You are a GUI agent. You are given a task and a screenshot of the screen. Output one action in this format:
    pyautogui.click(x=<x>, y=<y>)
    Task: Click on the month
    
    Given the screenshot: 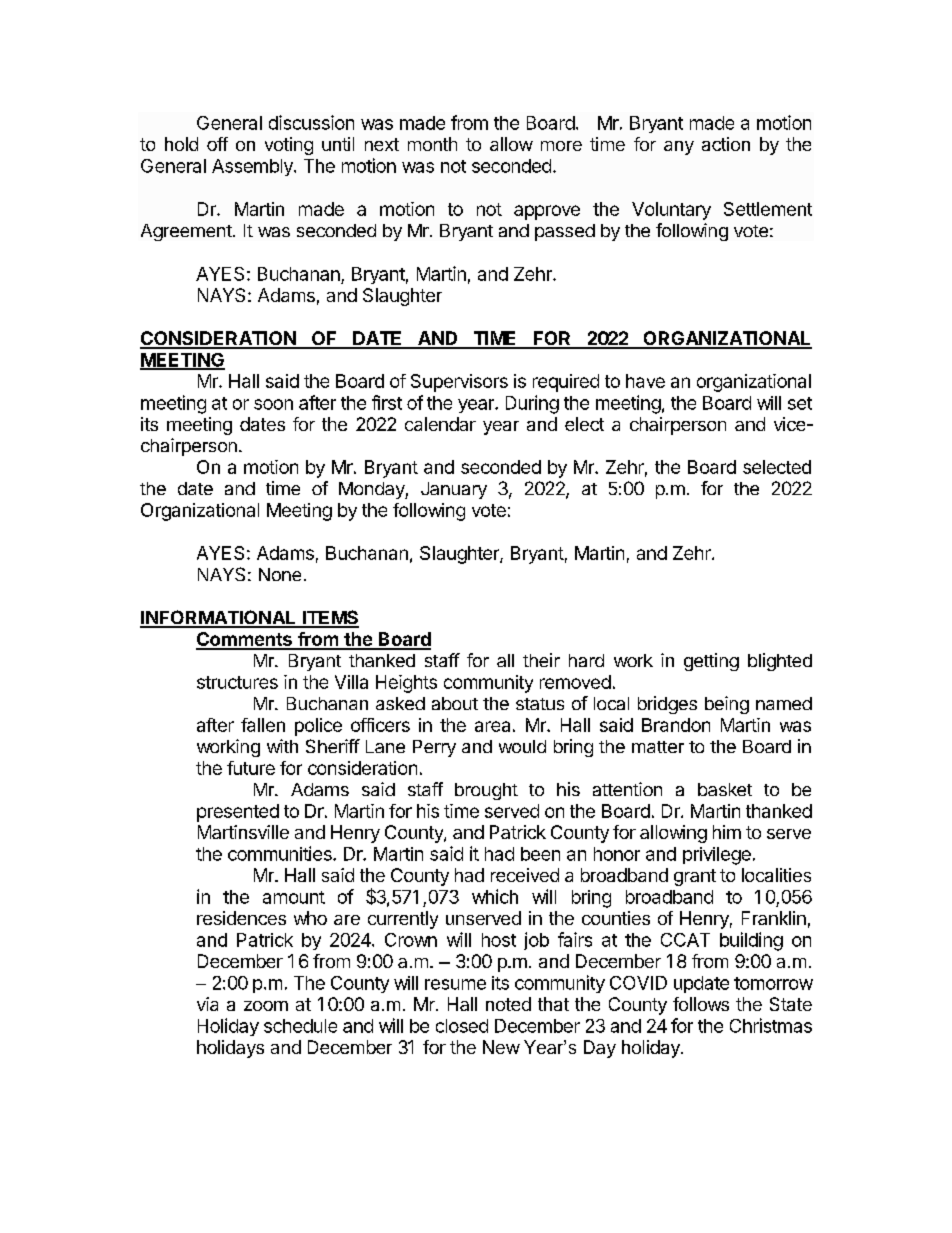 What is the action you would take?
    pyautogui.click(x=432, y=144)
